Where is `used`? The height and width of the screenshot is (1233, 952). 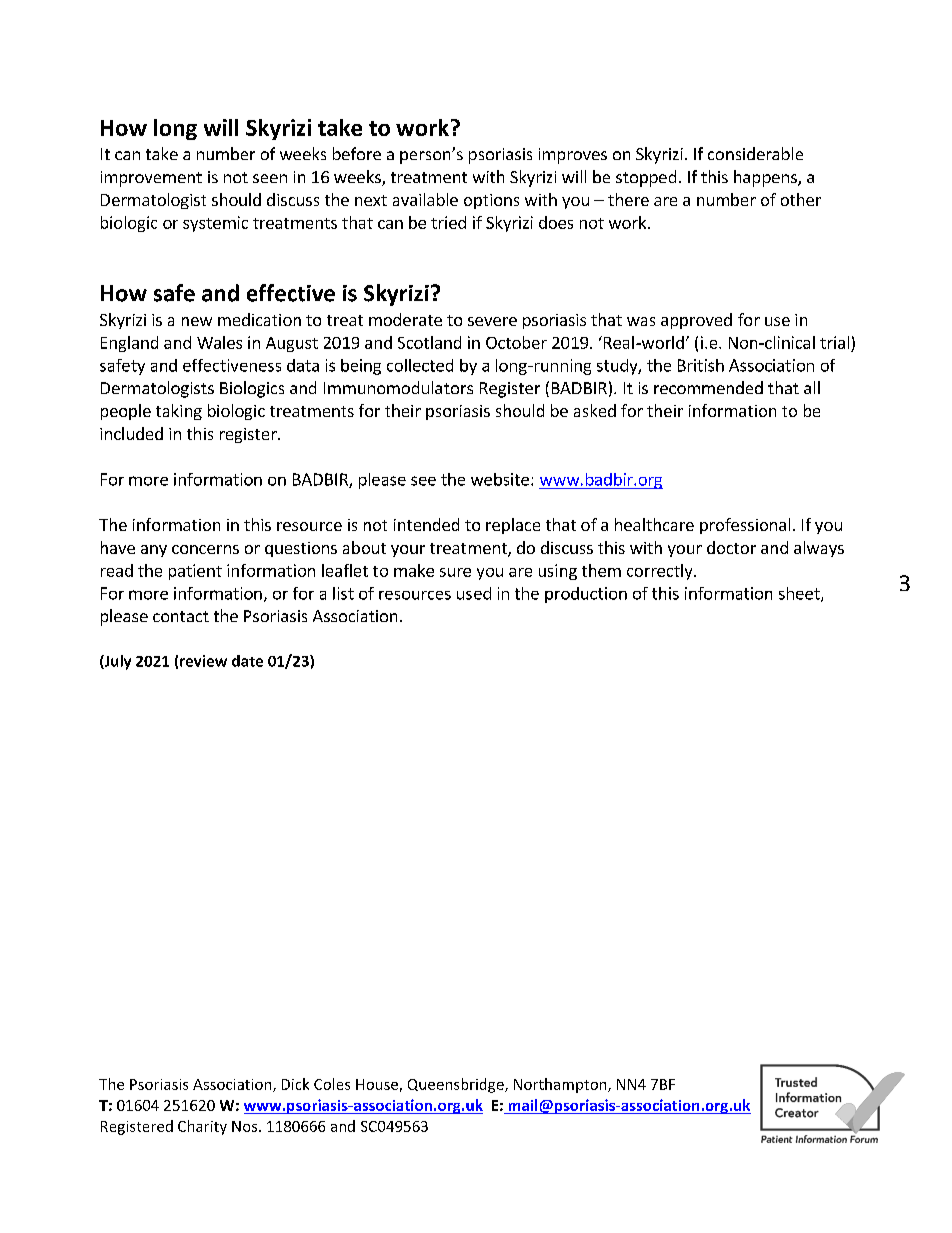
used is located at coordinates (474, 593).
